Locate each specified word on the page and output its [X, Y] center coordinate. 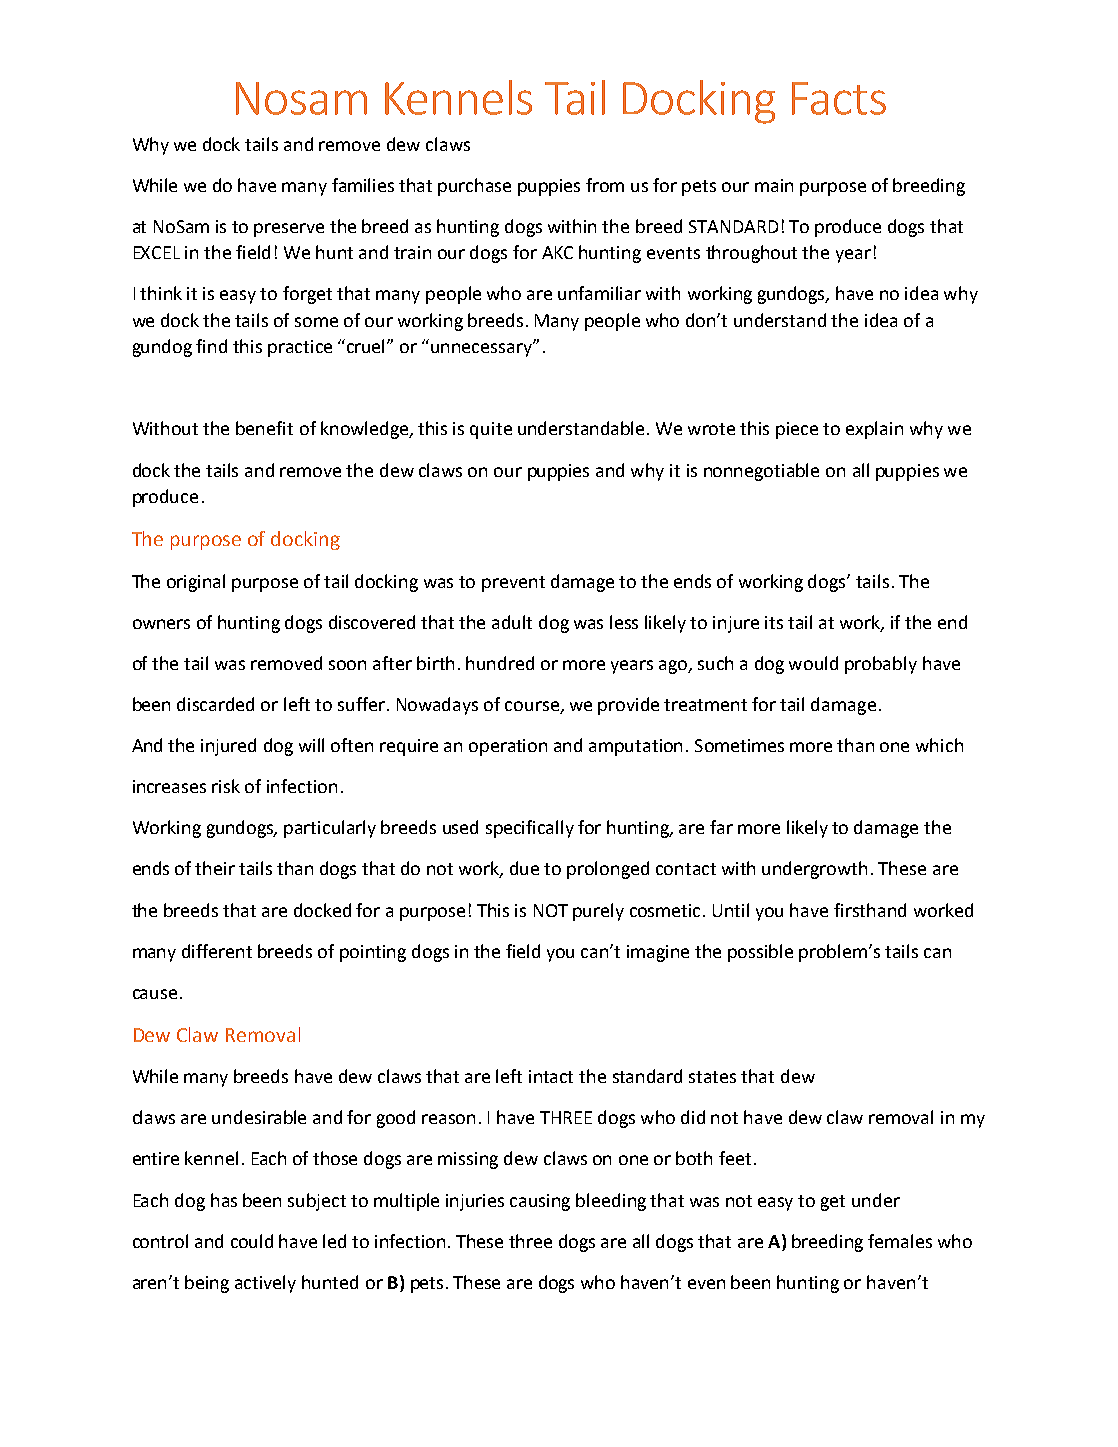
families [363, 185]
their [215, 868]
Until [731, 910]
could [252, 1241]
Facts [839, 98]
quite [491, 430]
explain [874, 430]
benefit [264, 428]
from [605, 185]
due [524, 868]
